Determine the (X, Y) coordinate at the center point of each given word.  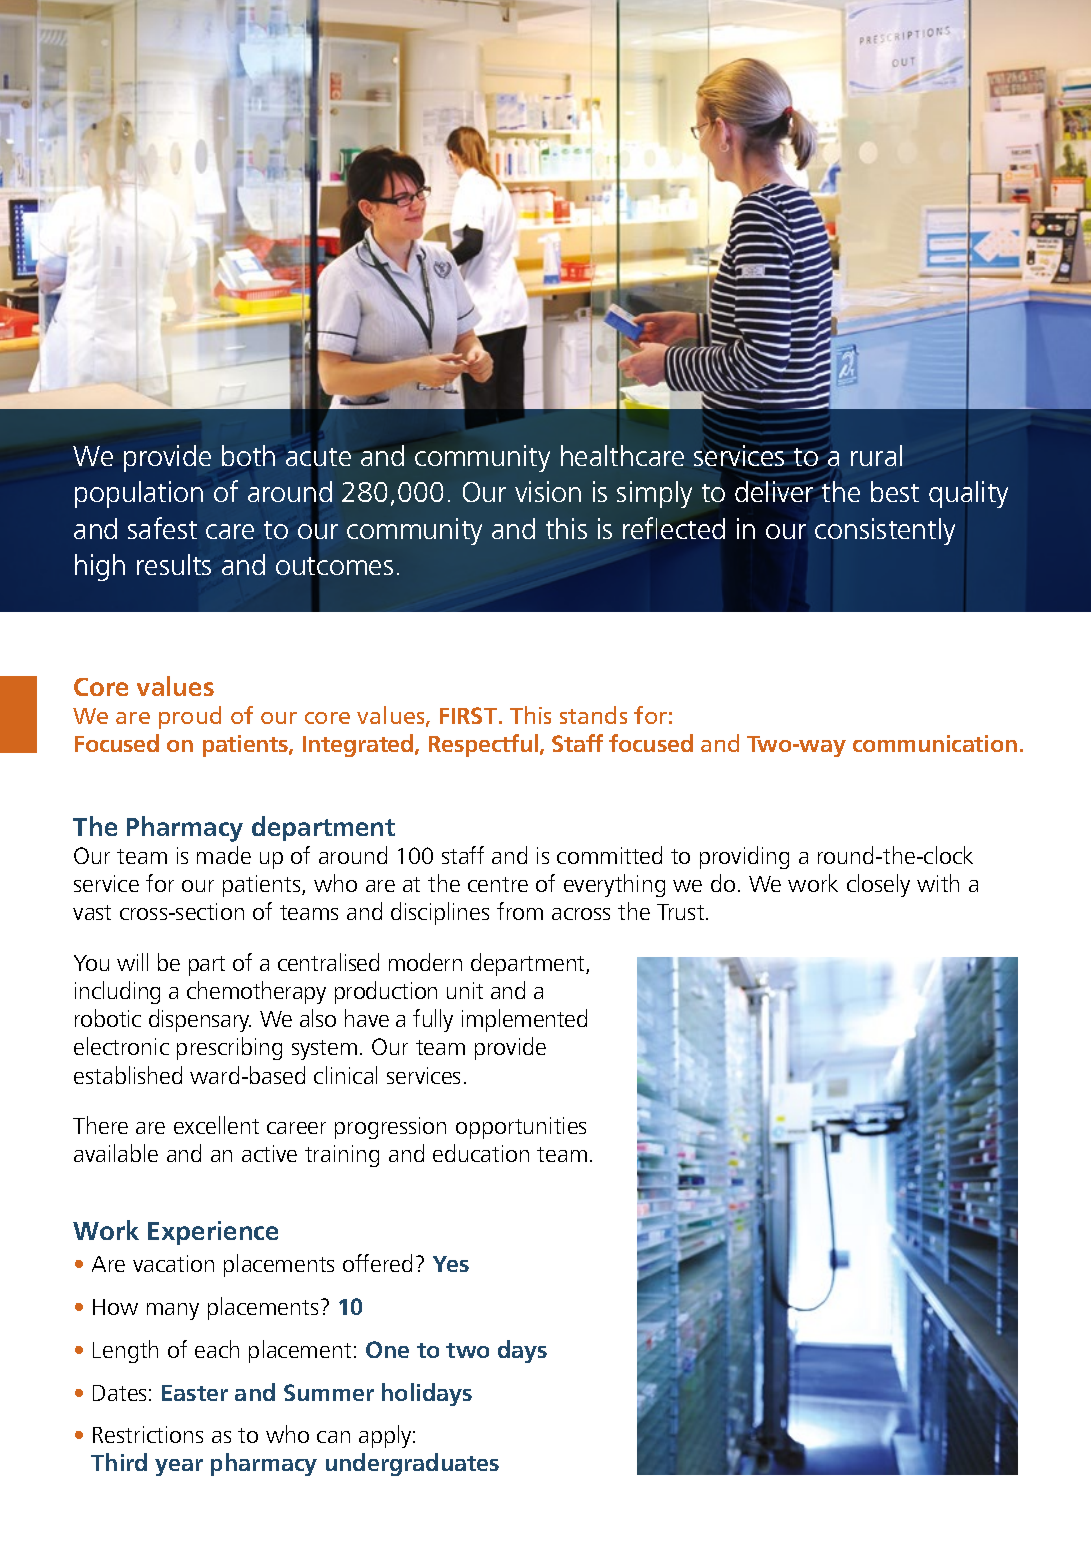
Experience (213, 1233)
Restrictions (148, 1434)
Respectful (483, 745)
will (132, 962)
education (481, 1153)
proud (190, 717)
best (895, 491)
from (520, 911)
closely (878, 885)
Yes (451, 1264)
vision (548, 491)
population (139, 494)
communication (935, 743)
